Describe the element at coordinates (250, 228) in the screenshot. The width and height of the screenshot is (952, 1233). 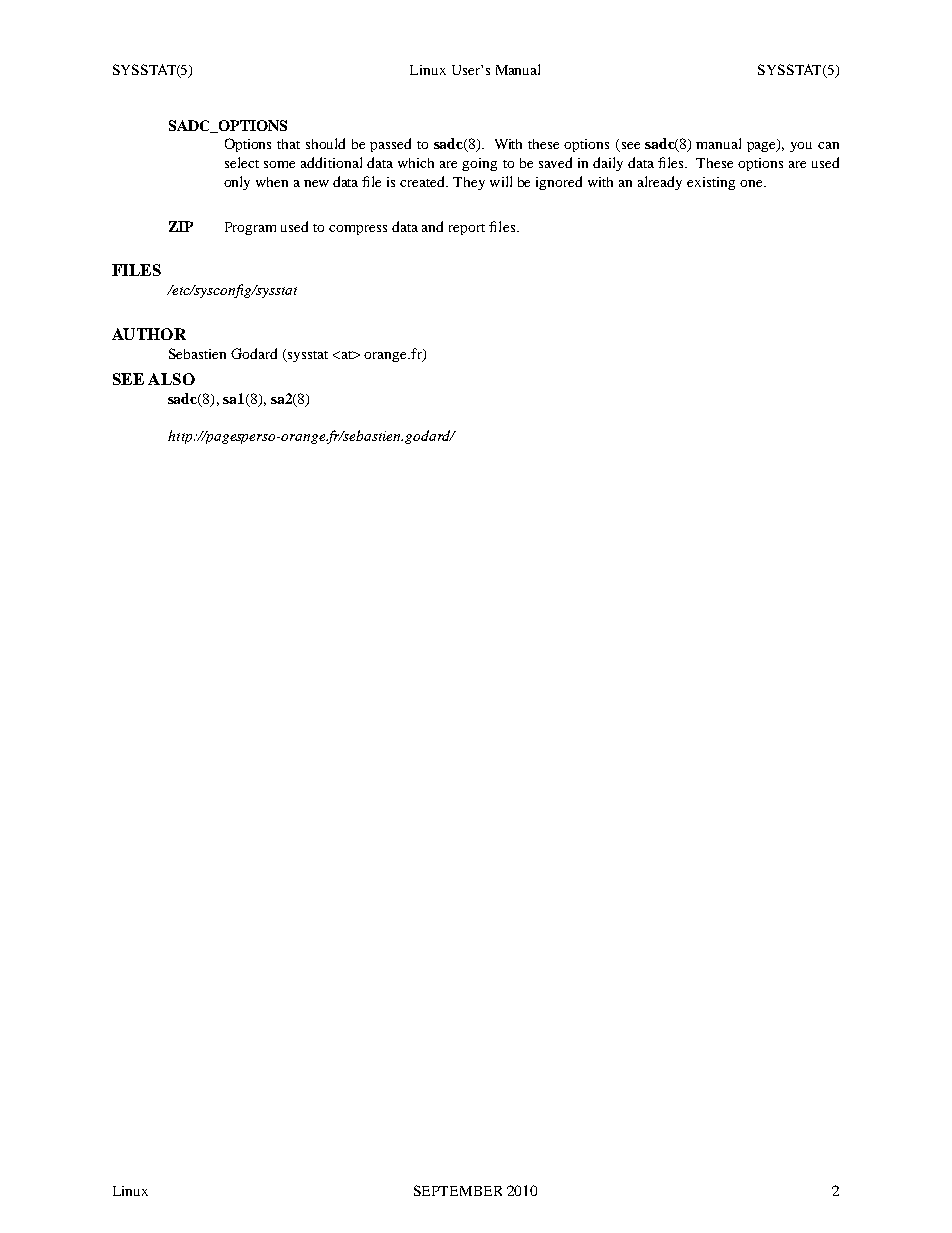
I see `Program` at that location.
